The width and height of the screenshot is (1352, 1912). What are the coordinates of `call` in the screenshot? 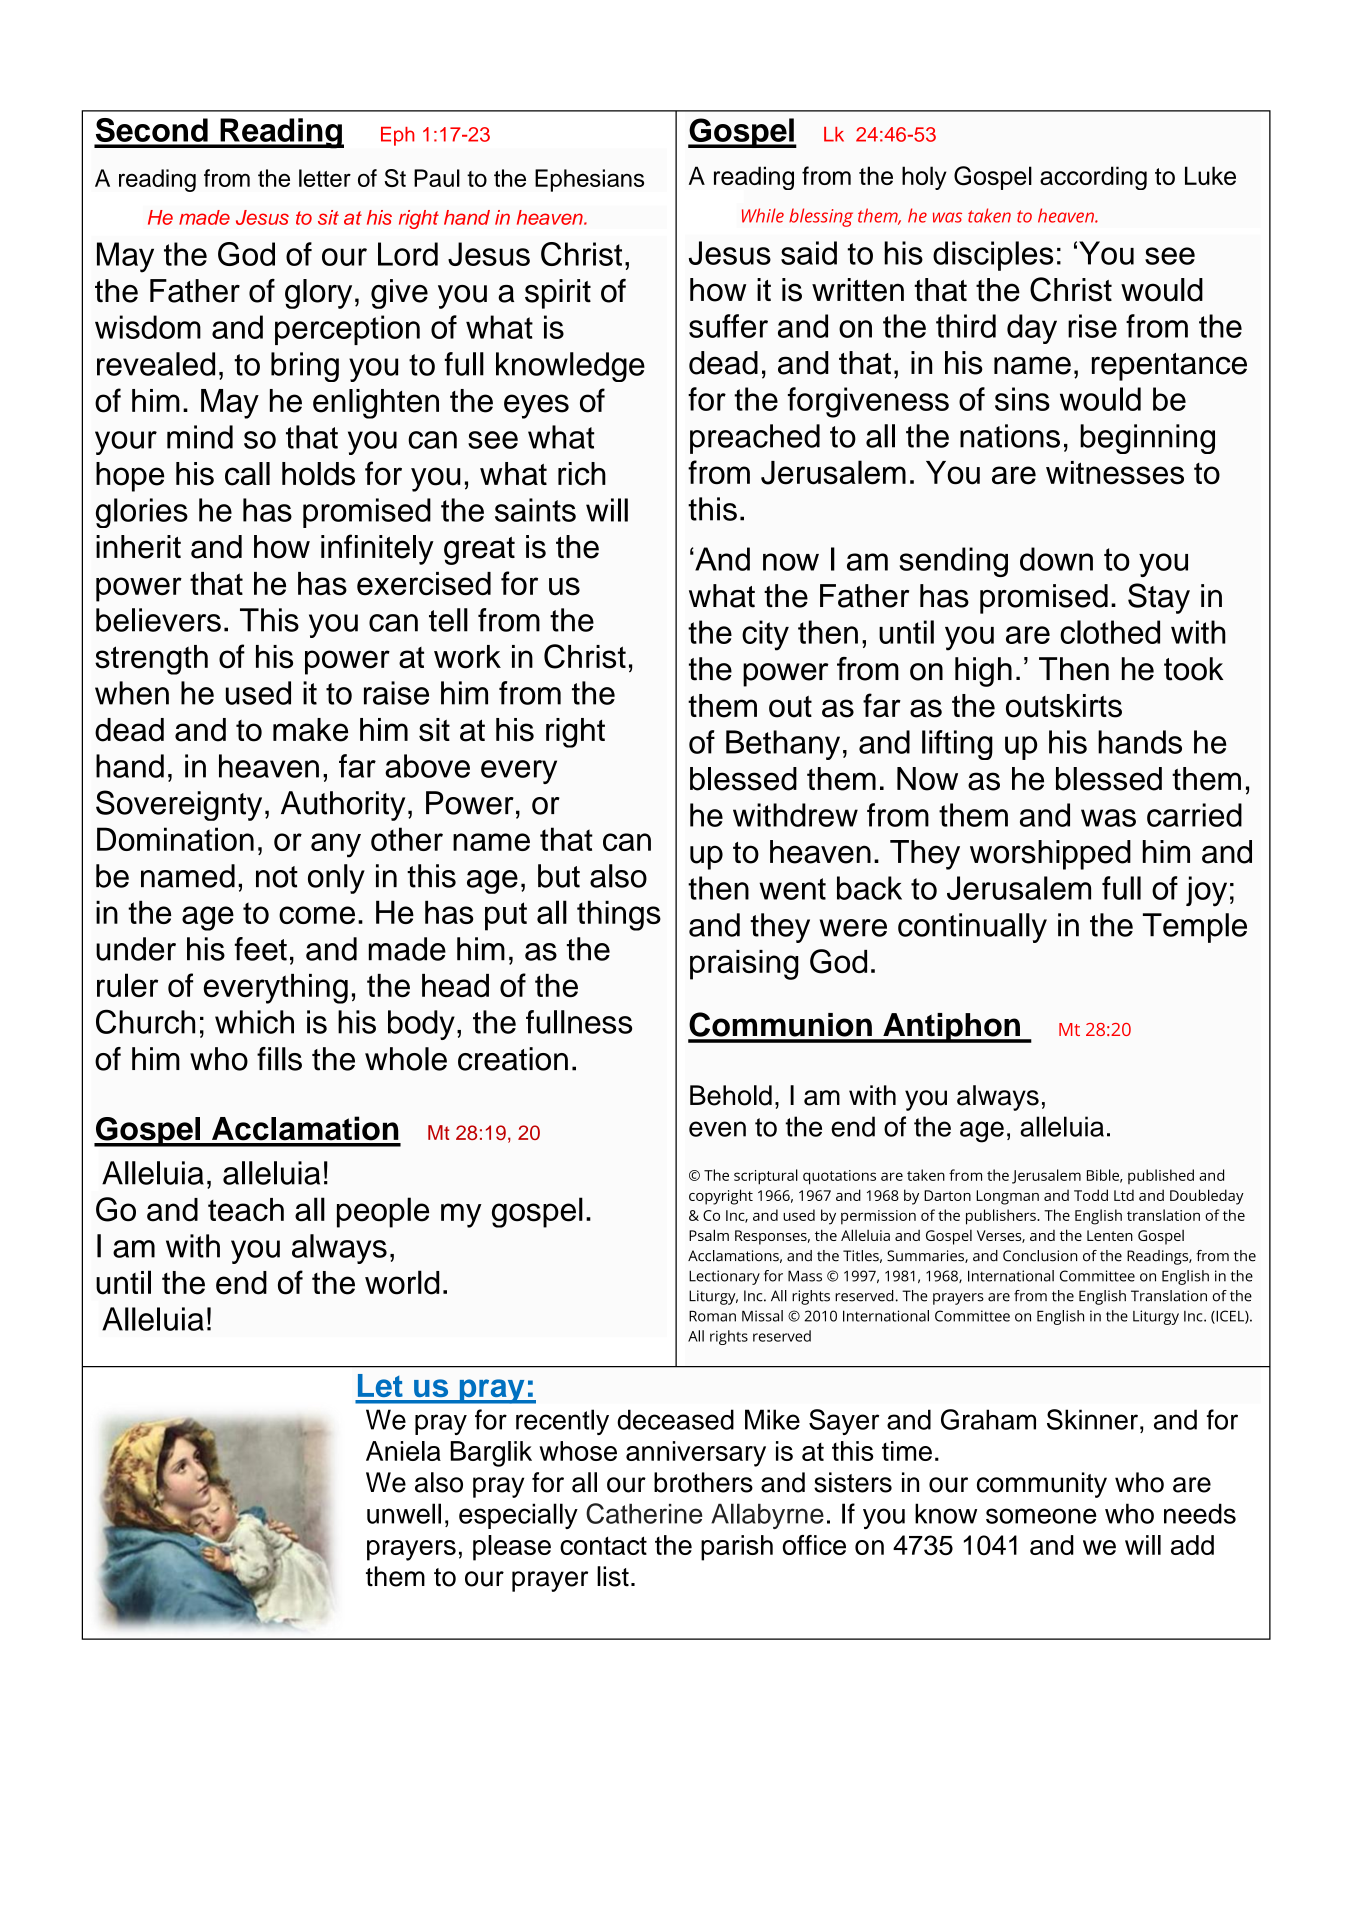 It's located at (247, 474).
